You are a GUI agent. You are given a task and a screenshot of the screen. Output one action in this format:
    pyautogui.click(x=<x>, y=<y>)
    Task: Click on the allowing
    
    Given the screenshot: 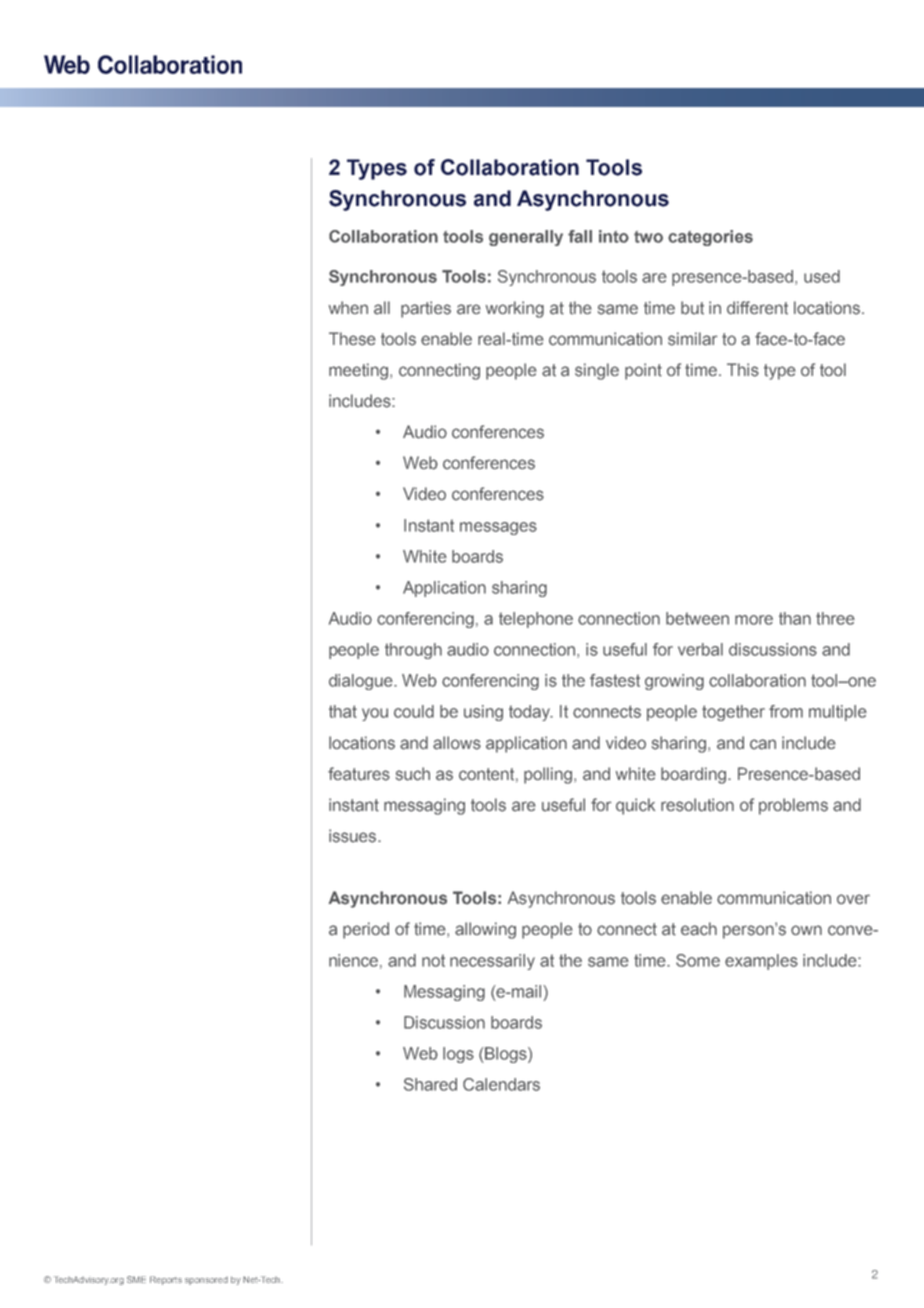 What is the action you would take?
    pyautogui.click(x=485, y=930)
